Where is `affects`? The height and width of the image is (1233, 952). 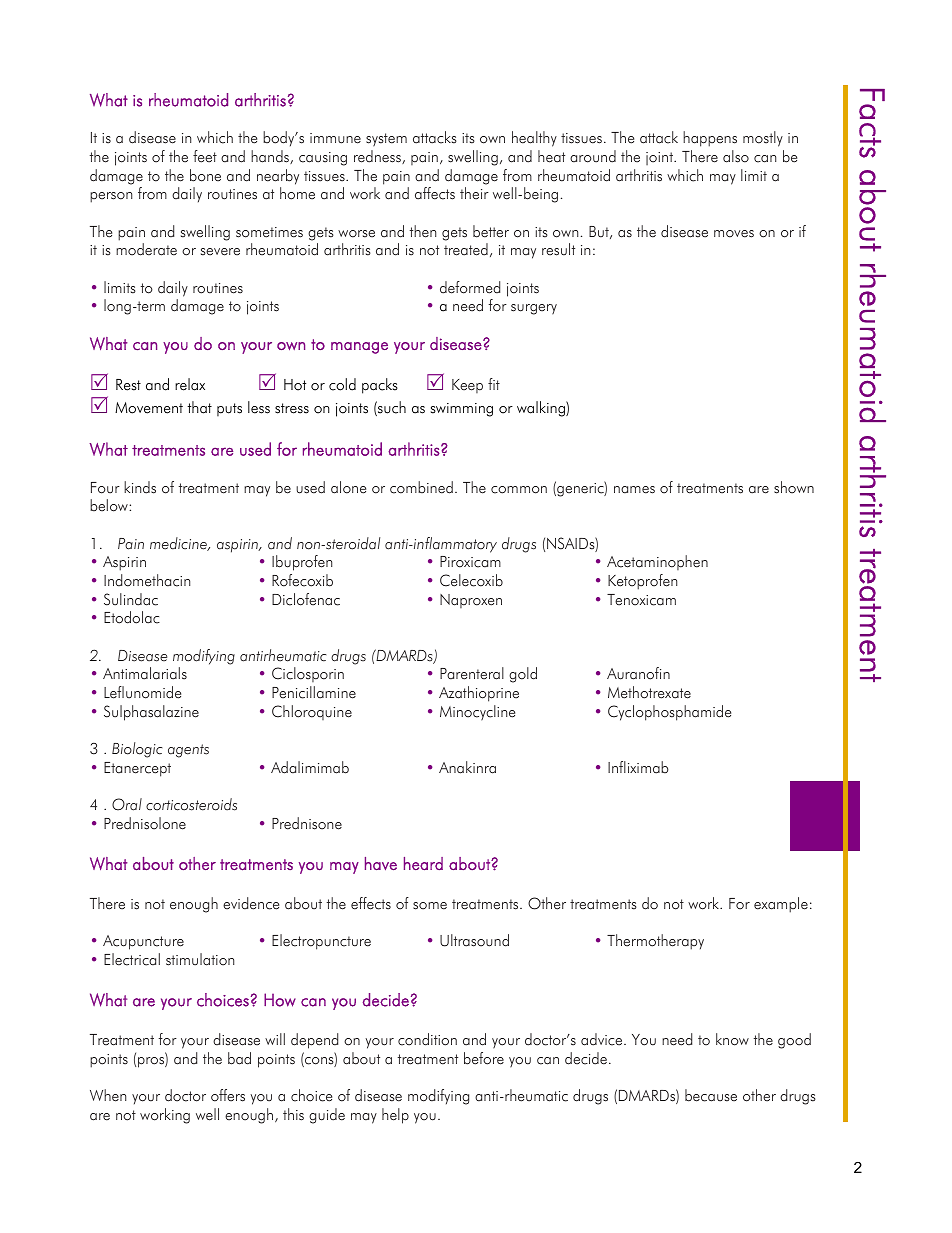
affects is located at coordinates (435, 193).
